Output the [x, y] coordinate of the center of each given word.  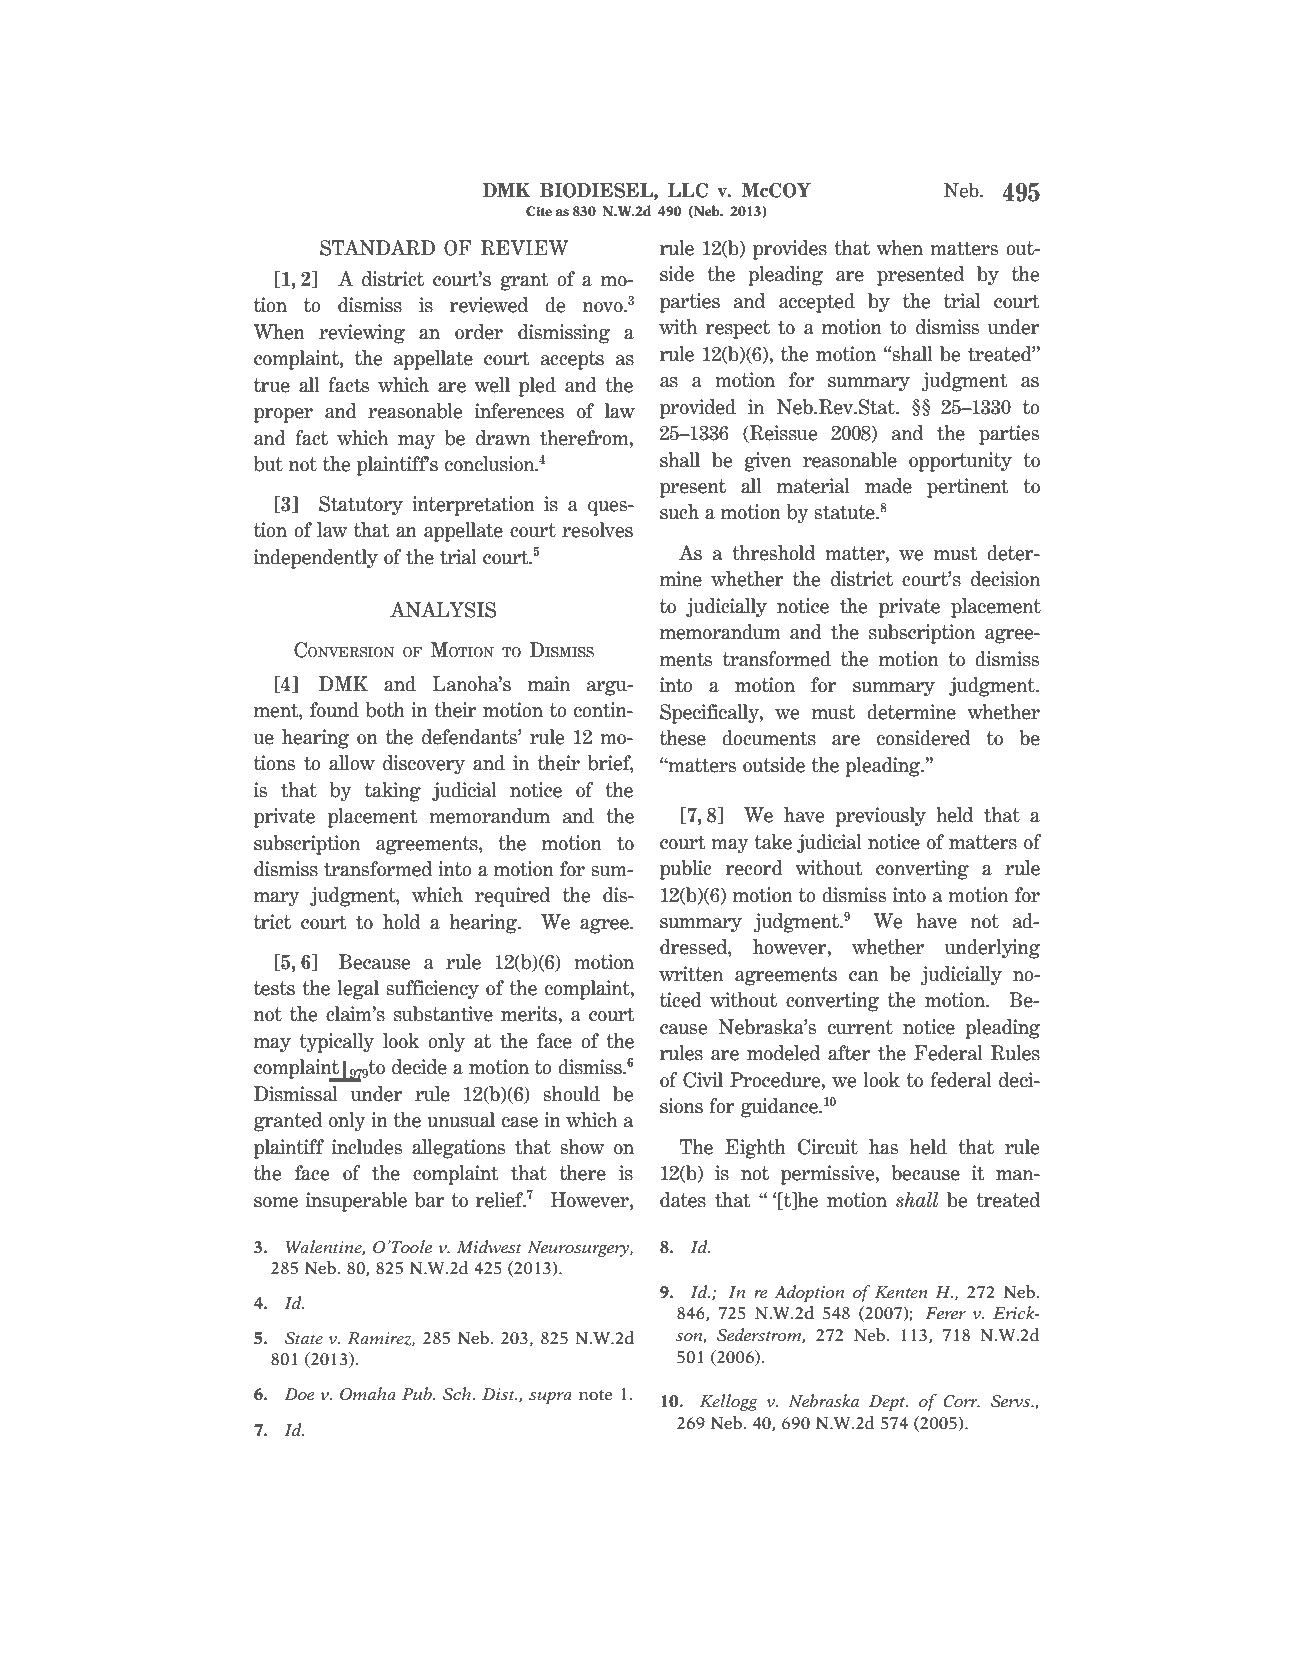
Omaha [368, 1394]
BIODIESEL [597, 191]
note [595, 1395]
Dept [888, 1403]
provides [790, 250]
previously [880, 817]
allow [352, 763]
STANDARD [377, 248]
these [683, 738]
